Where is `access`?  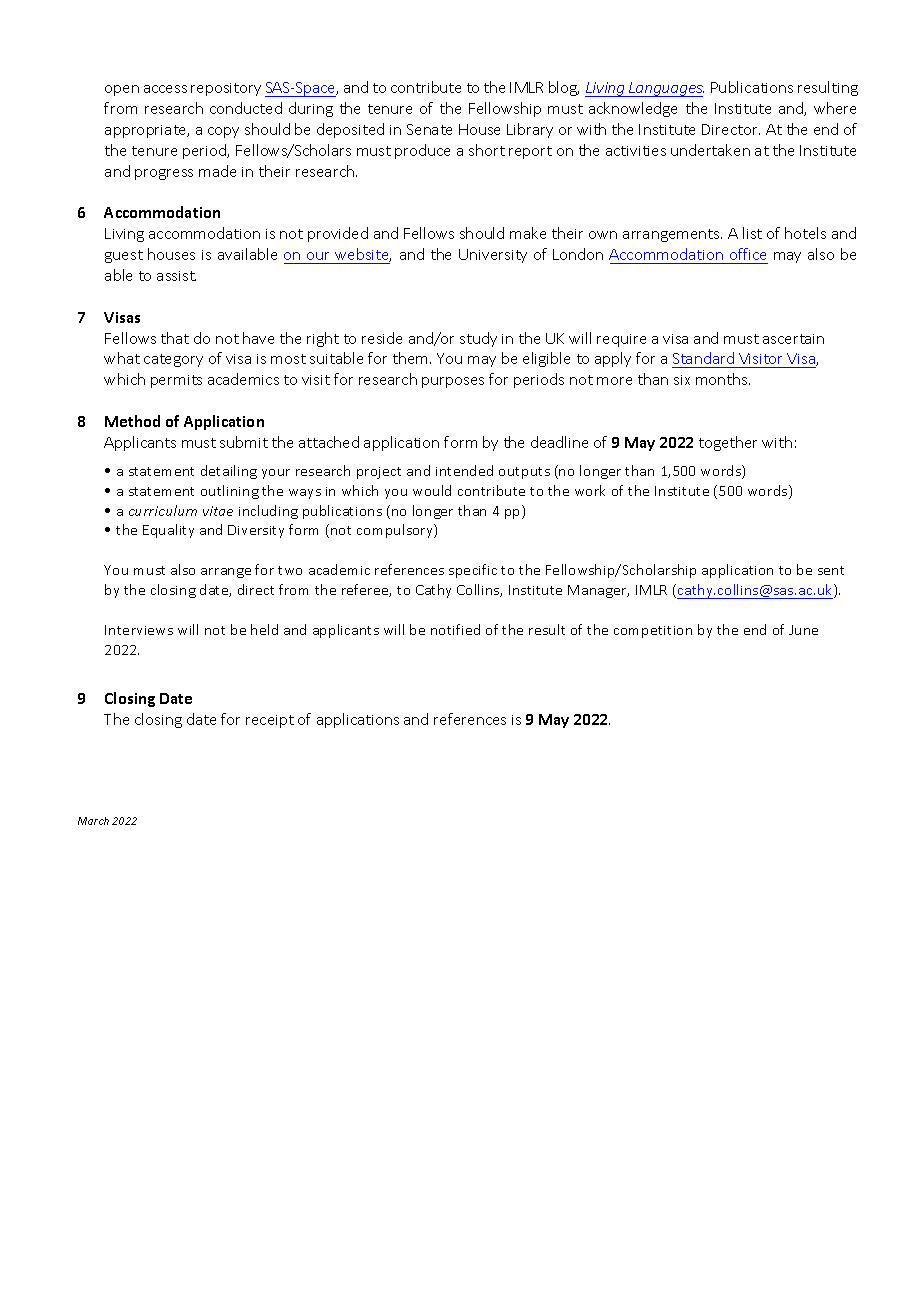
access is located at coordinates (165, 89).
